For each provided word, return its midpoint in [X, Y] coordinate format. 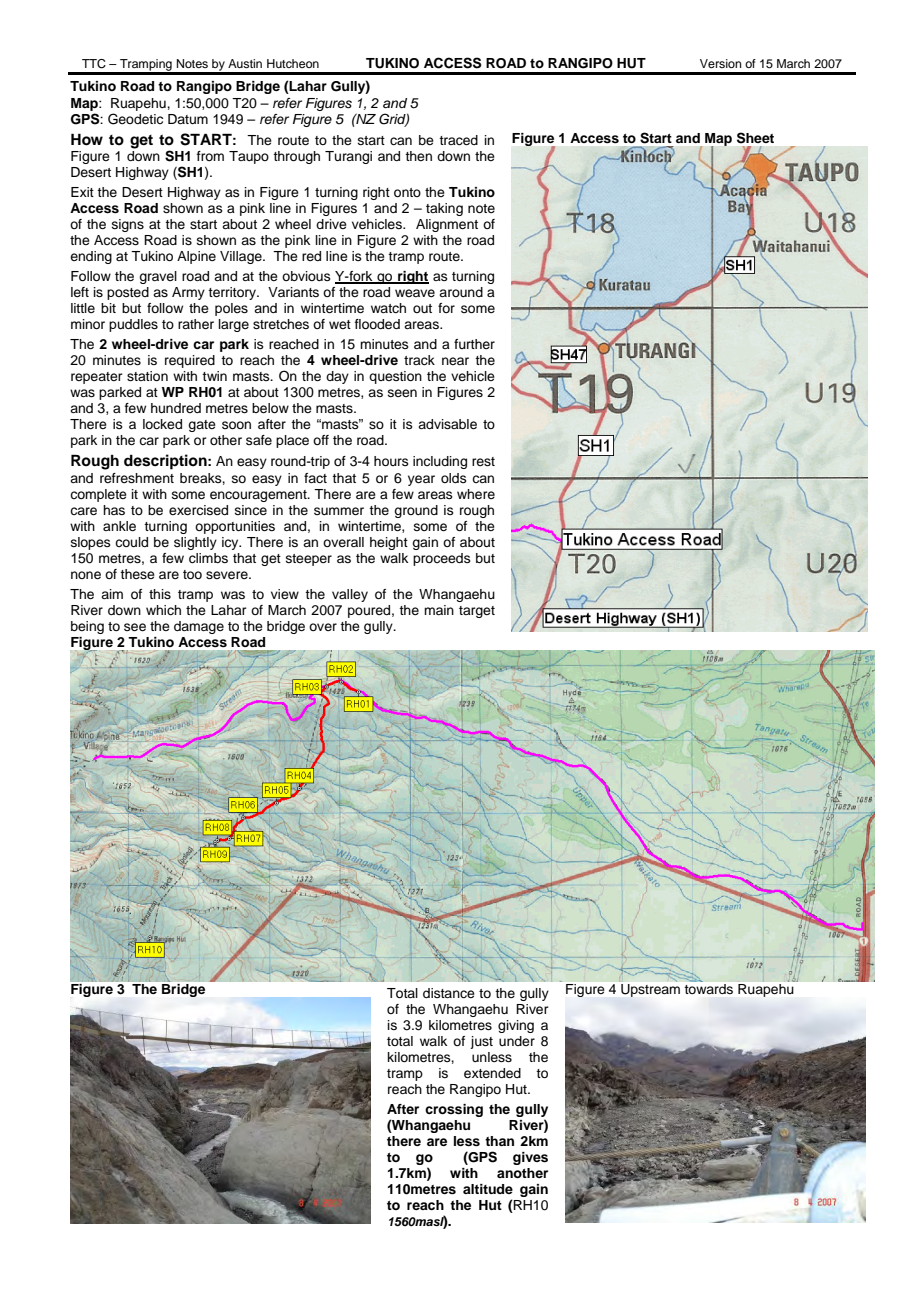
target [477, 612]
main [439, 610]
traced [458, 140]
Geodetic [135, 119]
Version [721, 63]
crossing [454, 1110]
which [163, 610]
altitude [488, 1189]
